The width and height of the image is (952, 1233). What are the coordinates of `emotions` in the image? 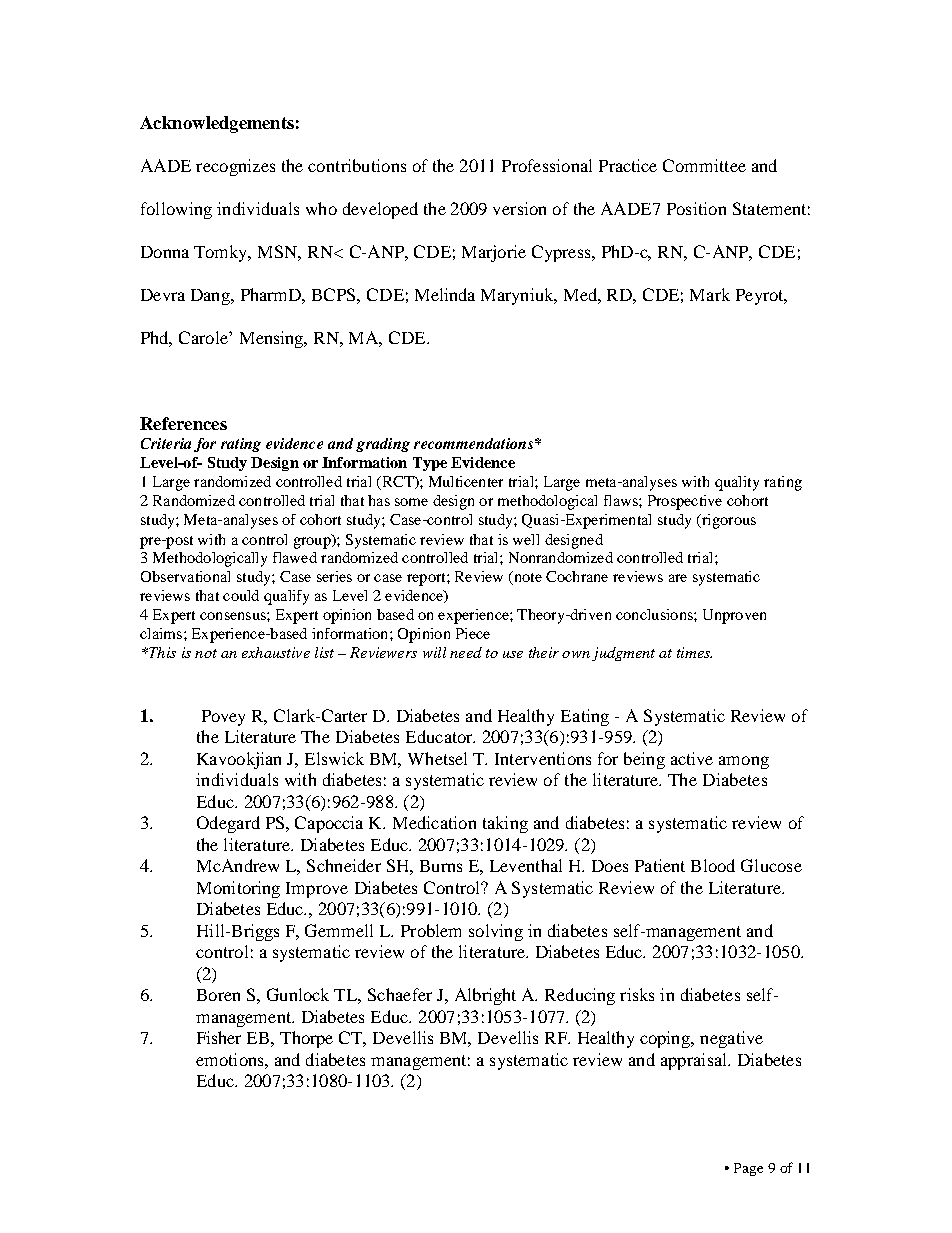 It's located at (231, 1059).
